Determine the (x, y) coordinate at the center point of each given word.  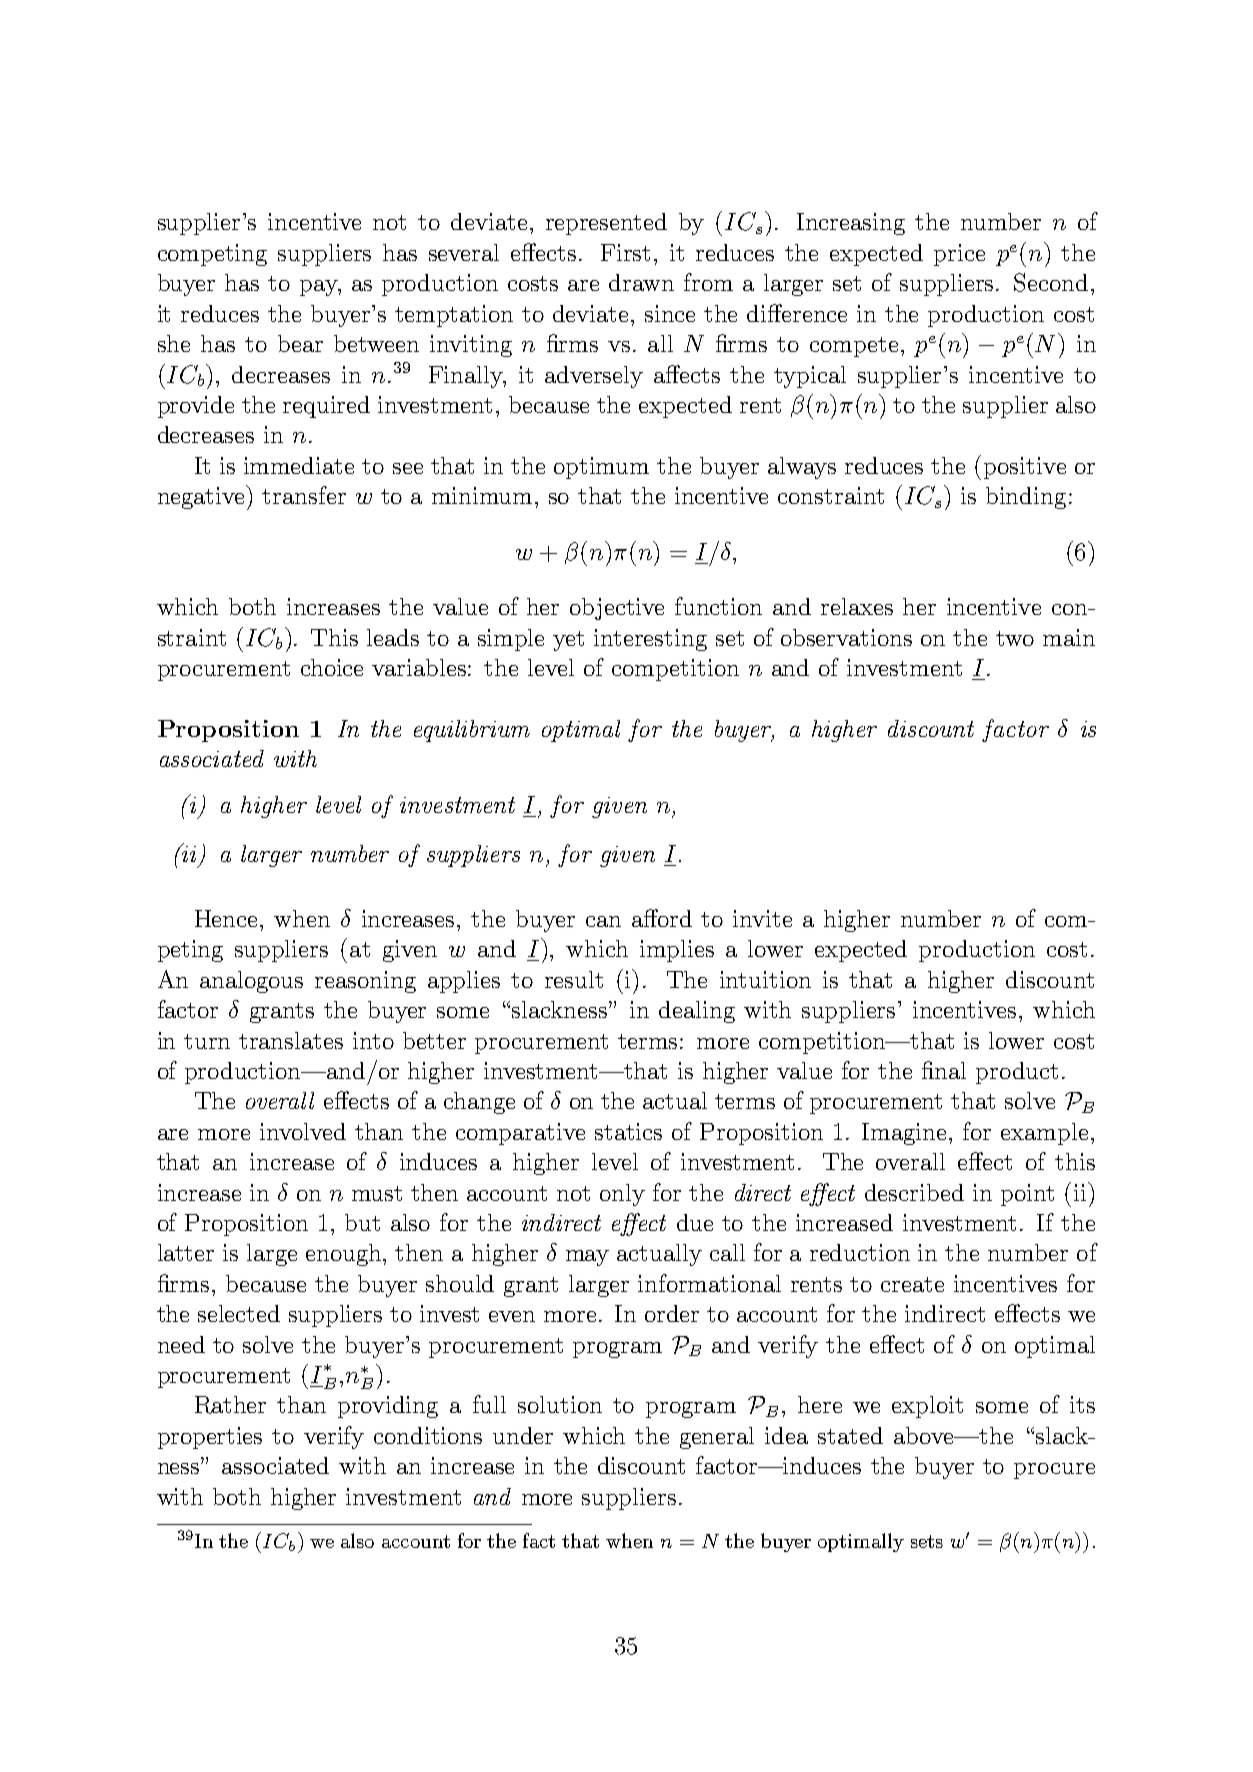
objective (617, 609)
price (959, 255)
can (603, 921)
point (1027, 1195)
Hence (226, 918)
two (1015, 638)
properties (210, 1438)
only (622, 1195)
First (625, 252)
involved (303, 1131)
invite (762, 918)
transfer (304, 495)
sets (927, 1541)
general (717, 1438)
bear (300, 343)
